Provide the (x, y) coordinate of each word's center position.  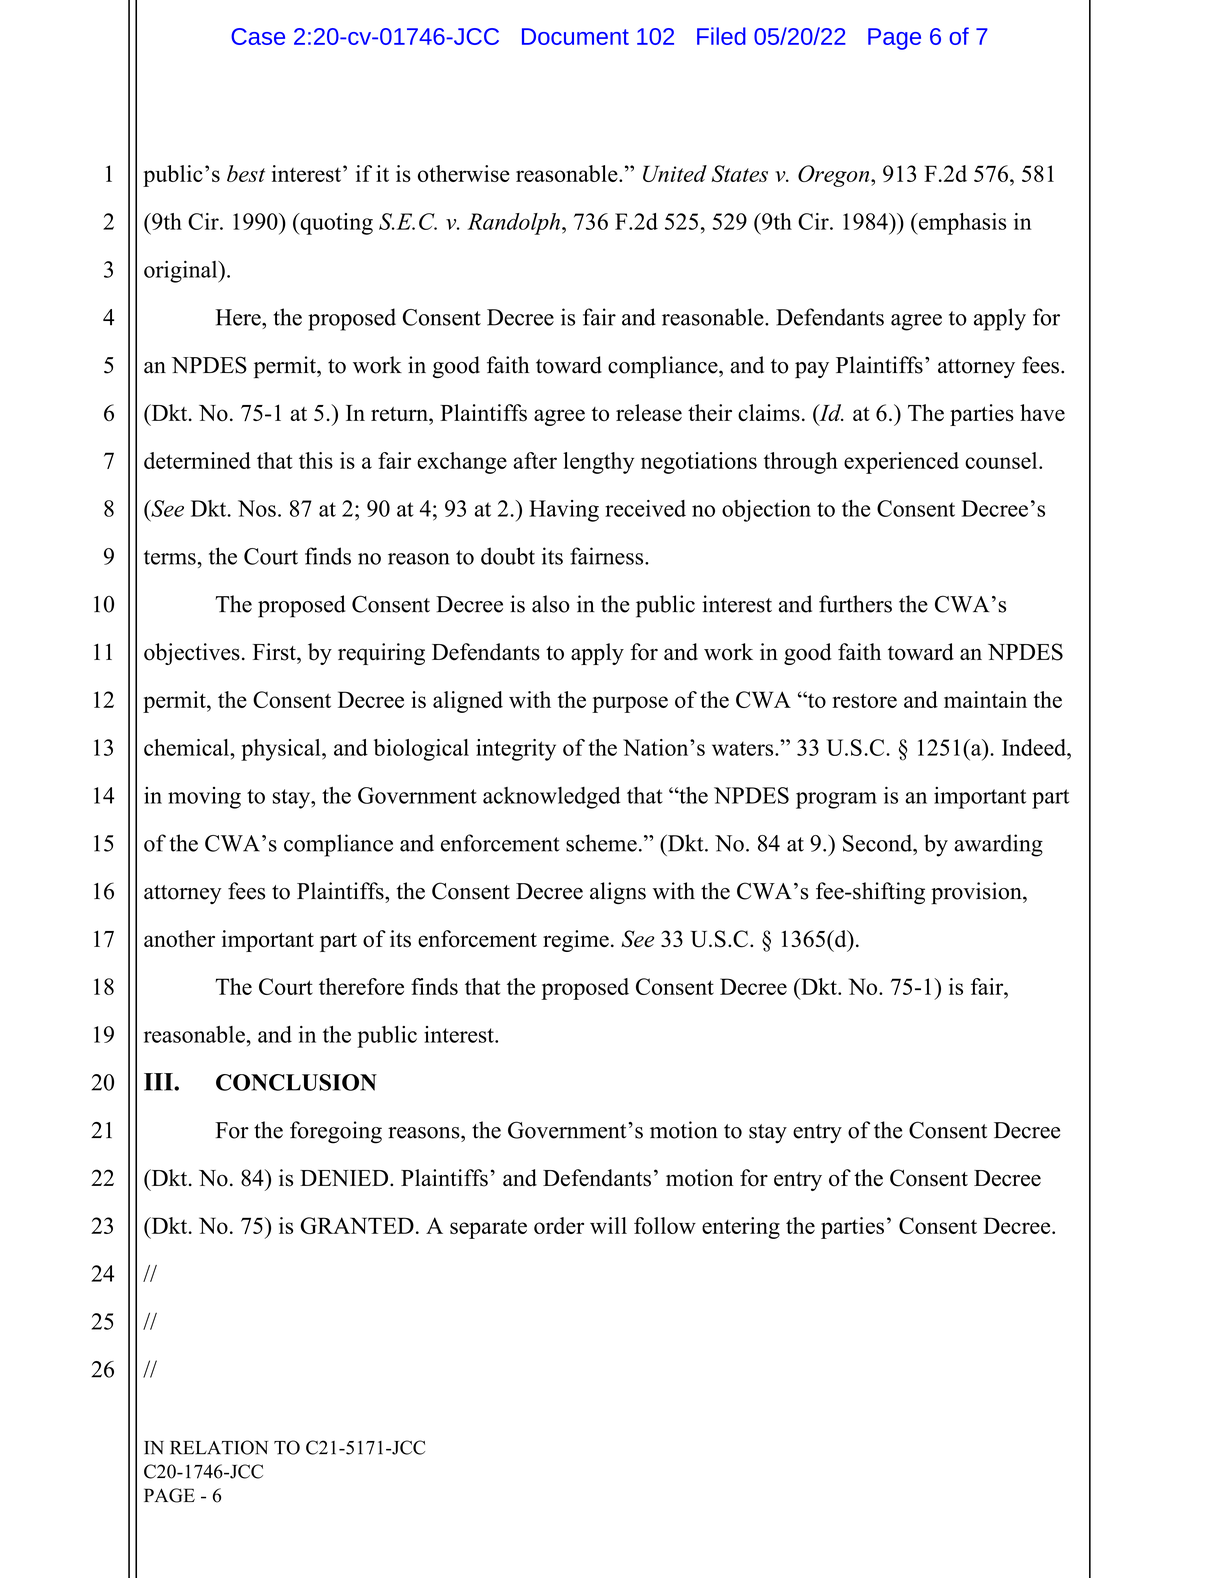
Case (258, 36)
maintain (985, 699)
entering (741, 1228)
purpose (630, 704)
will (608, 1225)
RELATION (219, 1447)
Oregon (835, 176)
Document (575, 36)
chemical (187, 747)
